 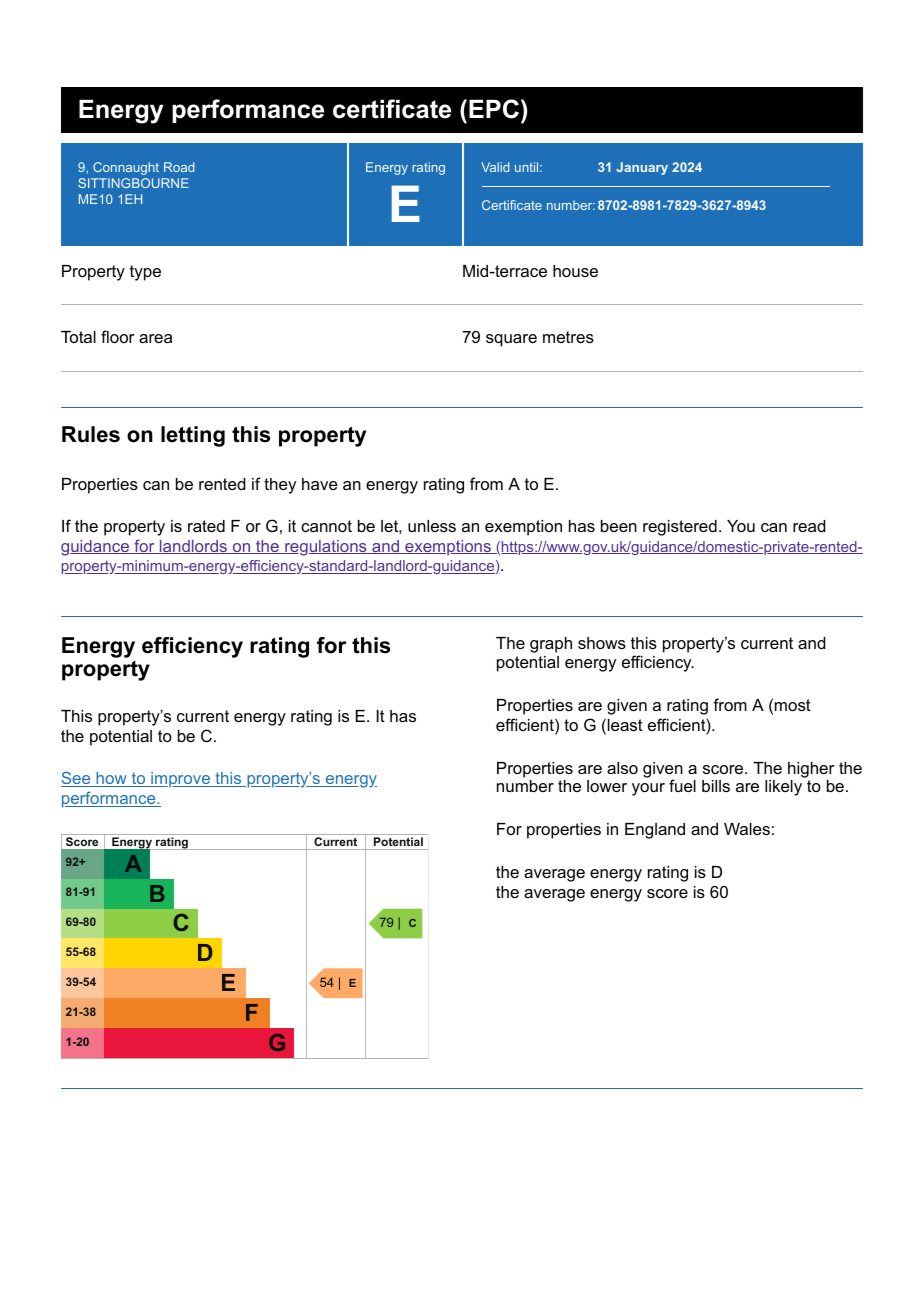 What do you see at coordinates (494, 109) in the screenshot?
I see `EPC` at bounding box center [494, 109].
